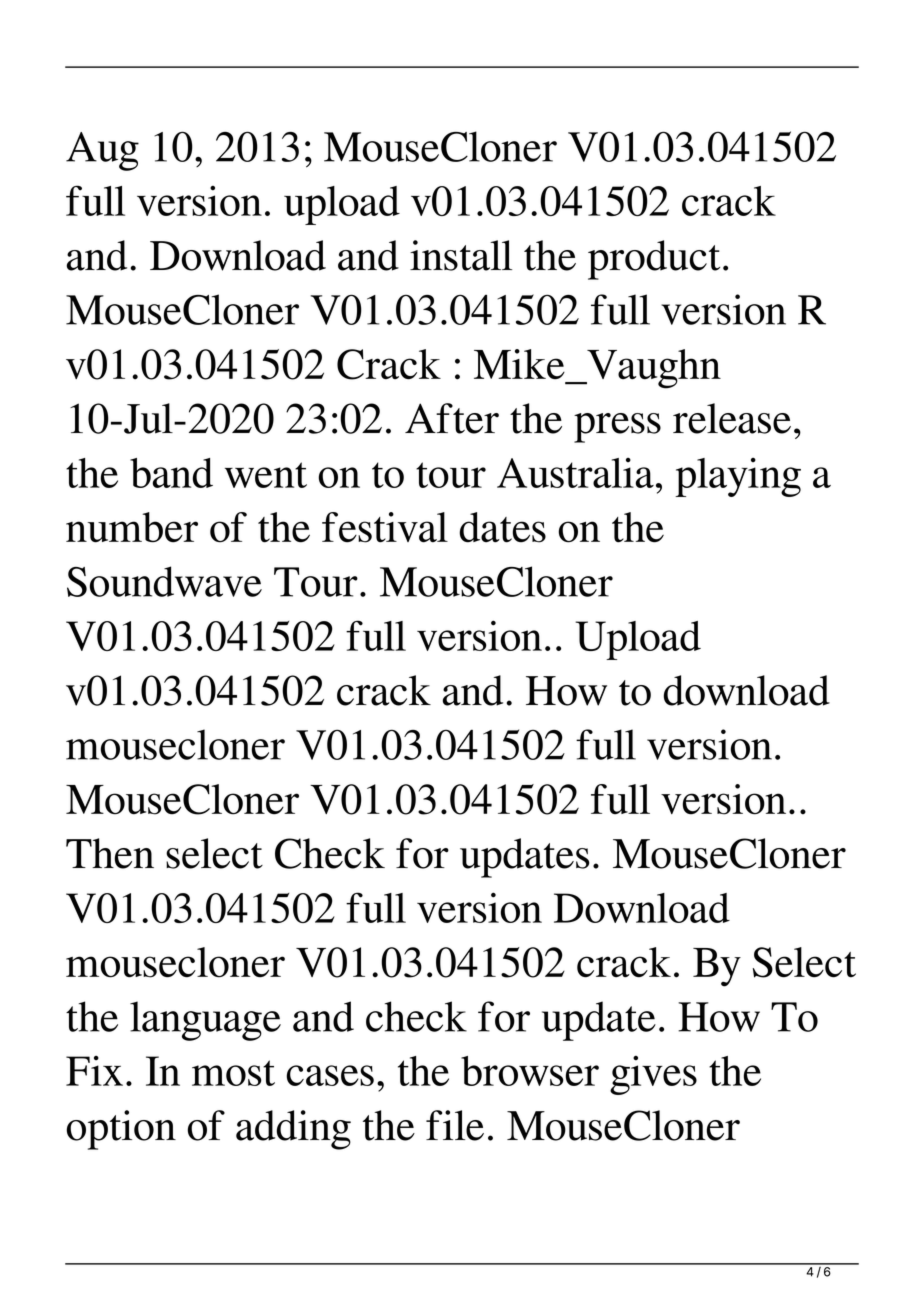 This image has width=924, height=1308. Describe the element at coordinates (653, 1075) in the image. I see `gives` at that location.
